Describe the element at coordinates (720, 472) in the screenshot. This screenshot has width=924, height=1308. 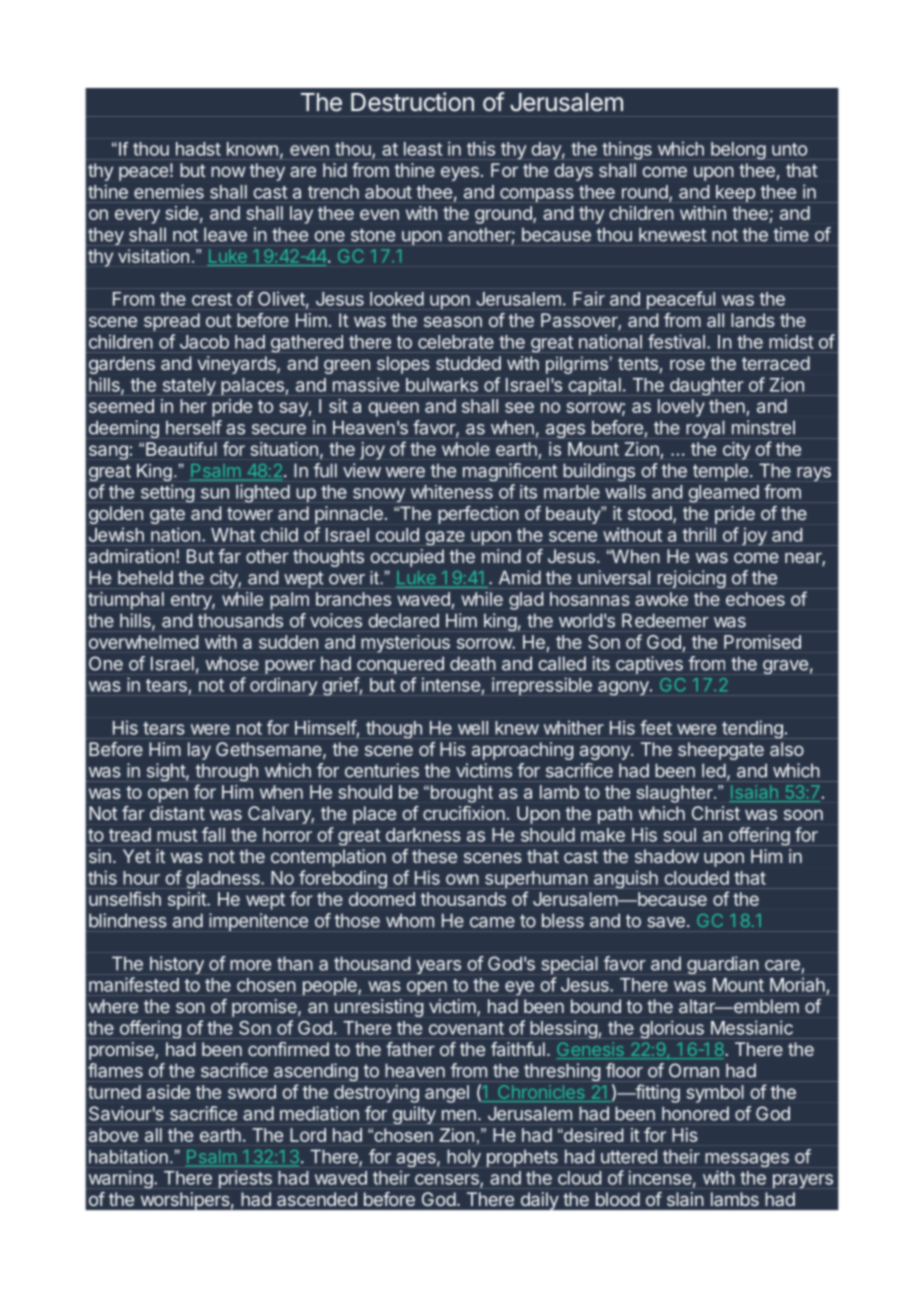
I see `temple` at that location.
